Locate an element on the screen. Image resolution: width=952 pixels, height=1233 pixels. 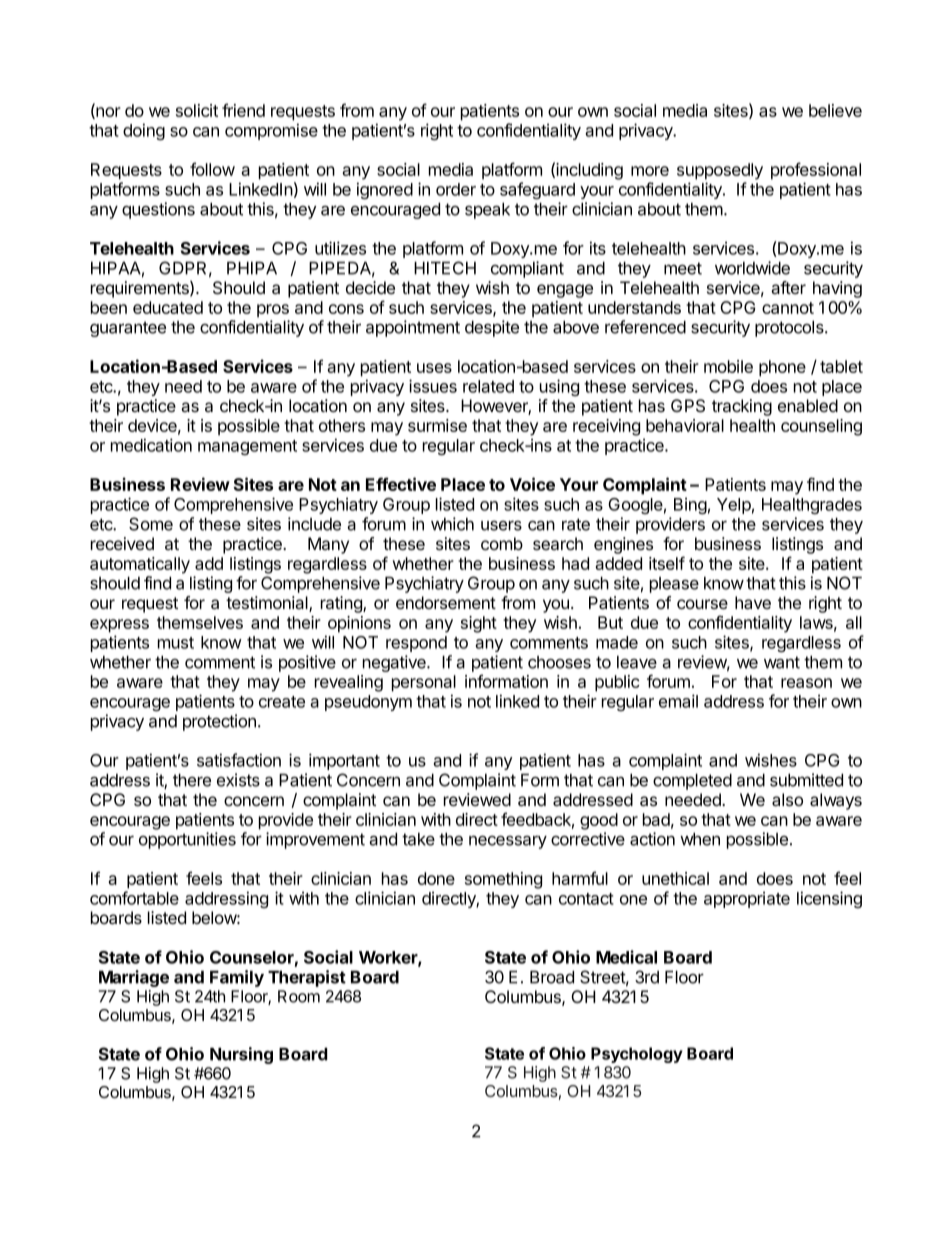
supposedly is located at coordinates (720, 171).
